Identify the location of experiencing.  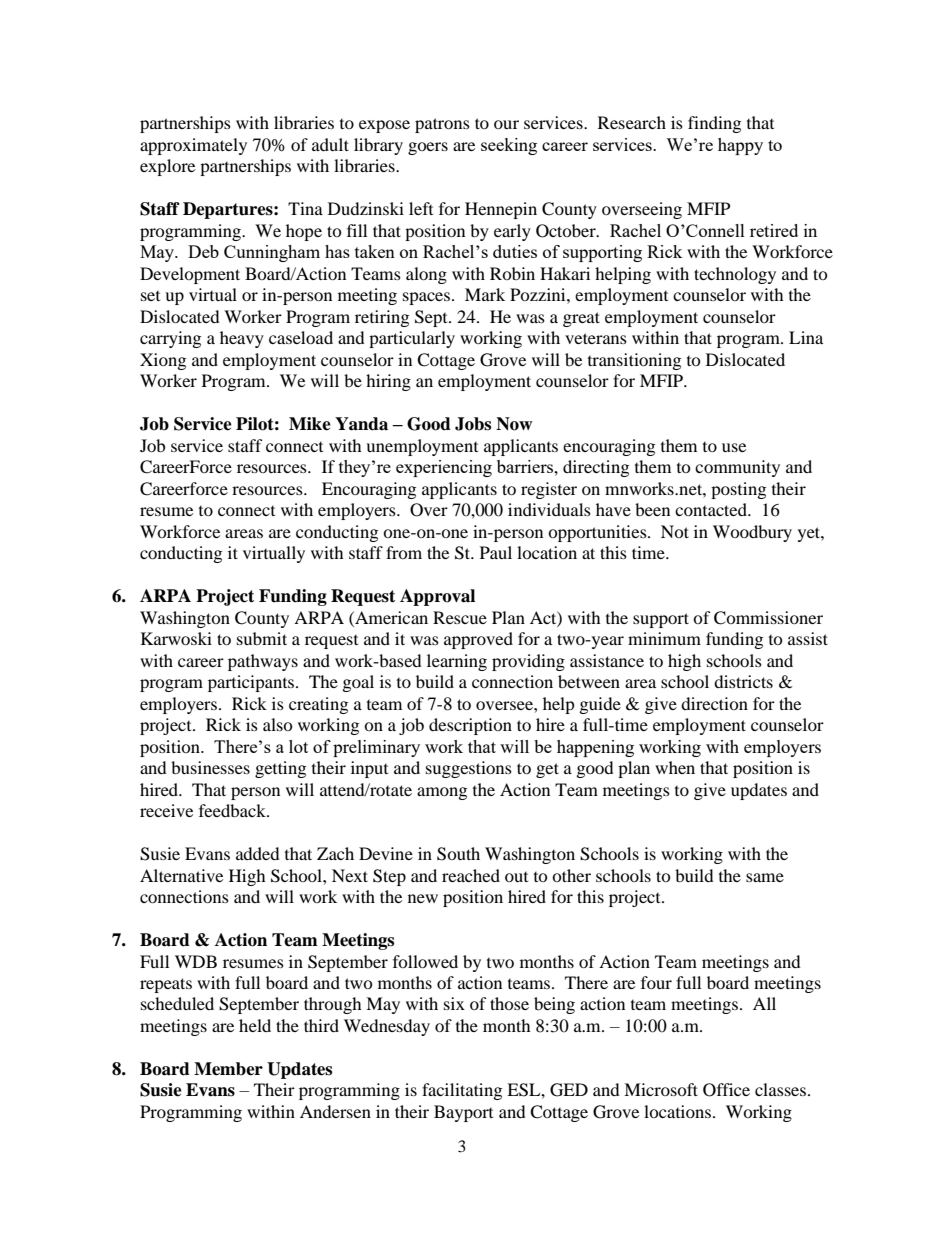
(444, 468).
